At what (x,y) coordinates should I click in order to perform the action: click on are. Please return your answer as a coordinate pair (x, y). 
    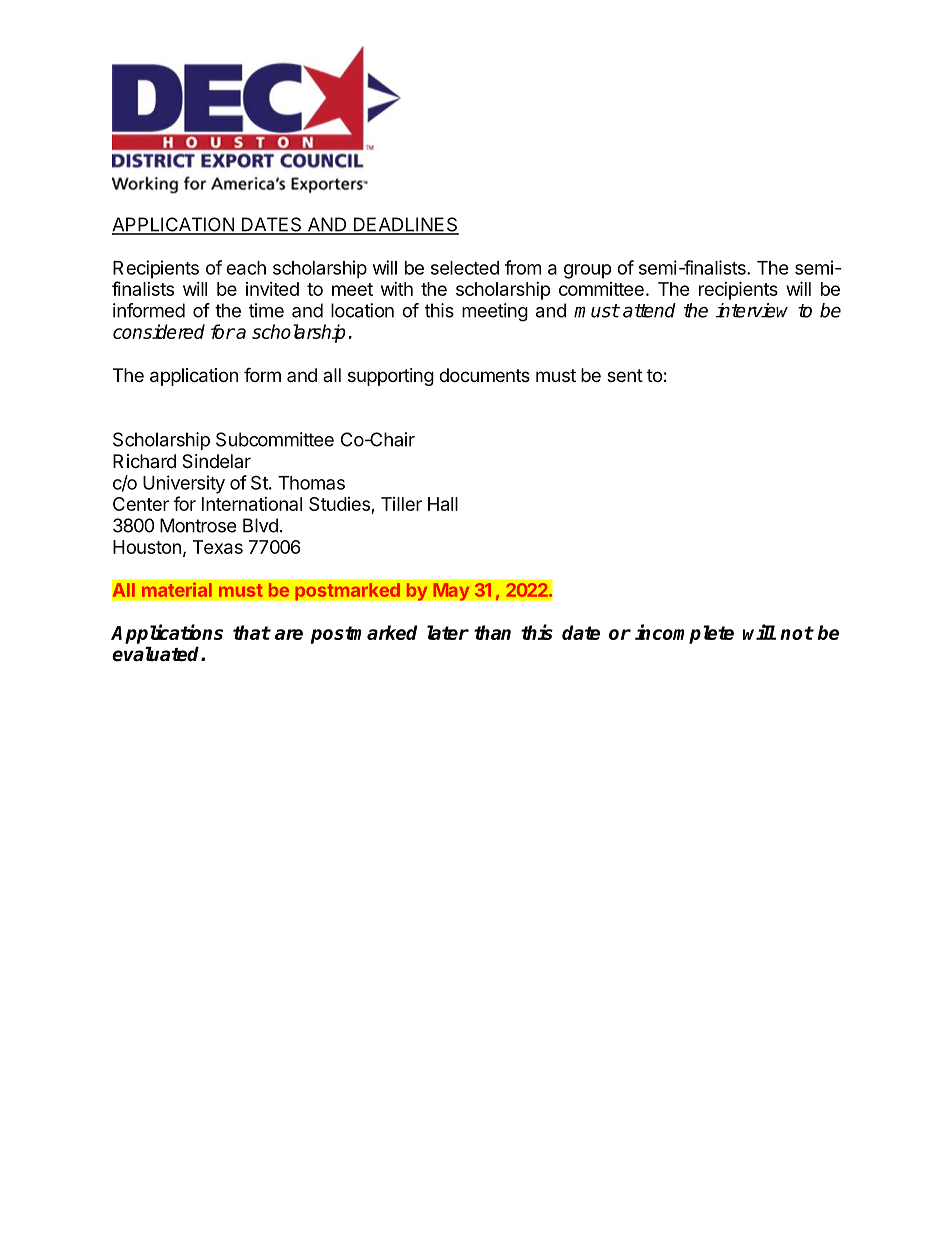
    Looking at the image, I should click on (289, 634).
